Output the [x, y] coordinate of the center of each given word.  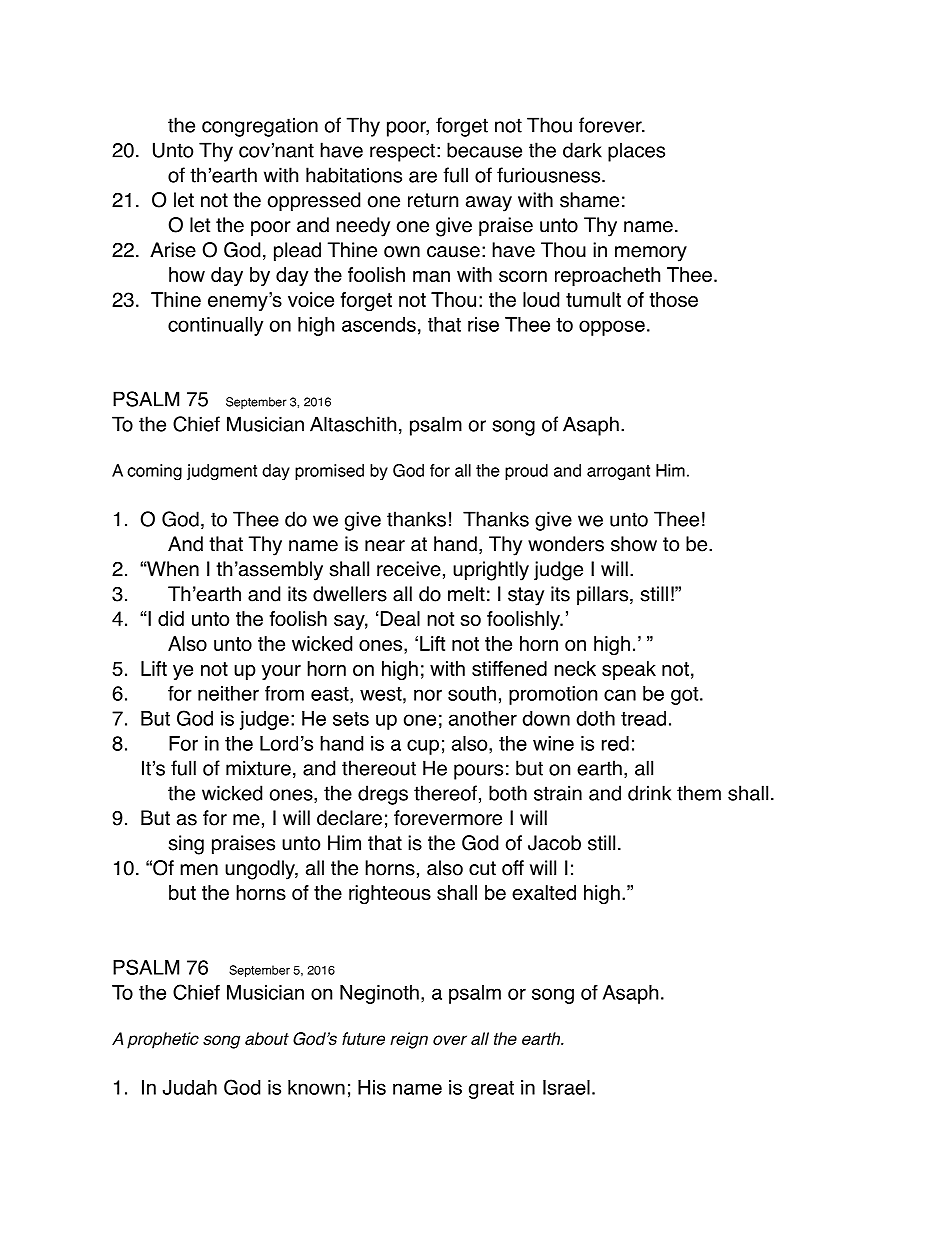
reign [409, 1040]
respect [402, 152]
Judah [190, 1087]
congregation [260, 127]
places [636, 152]
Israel [566, 1087]
